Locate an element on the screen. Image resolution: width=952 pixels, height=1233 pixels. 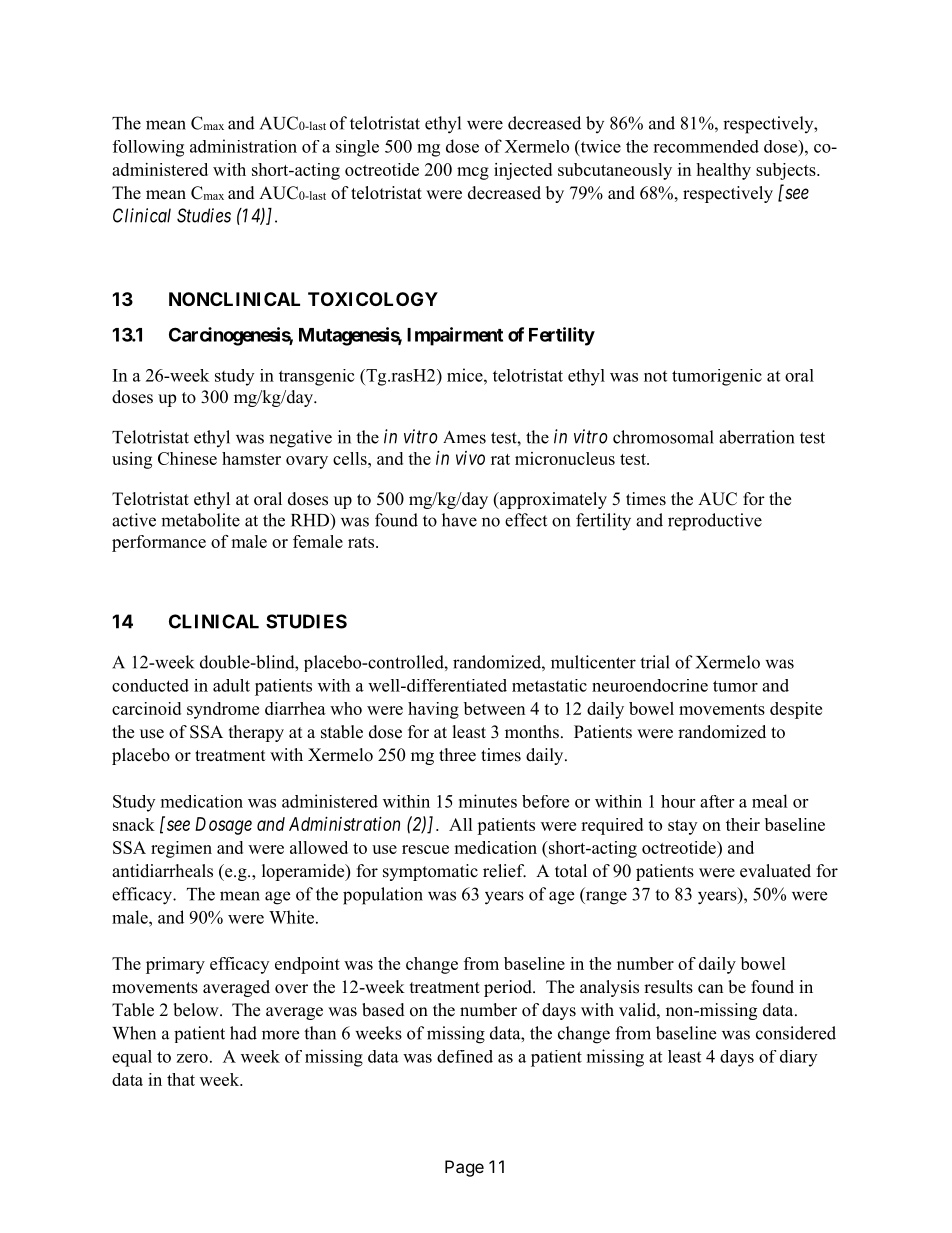
diary is located at coordinates (798, 1058).
